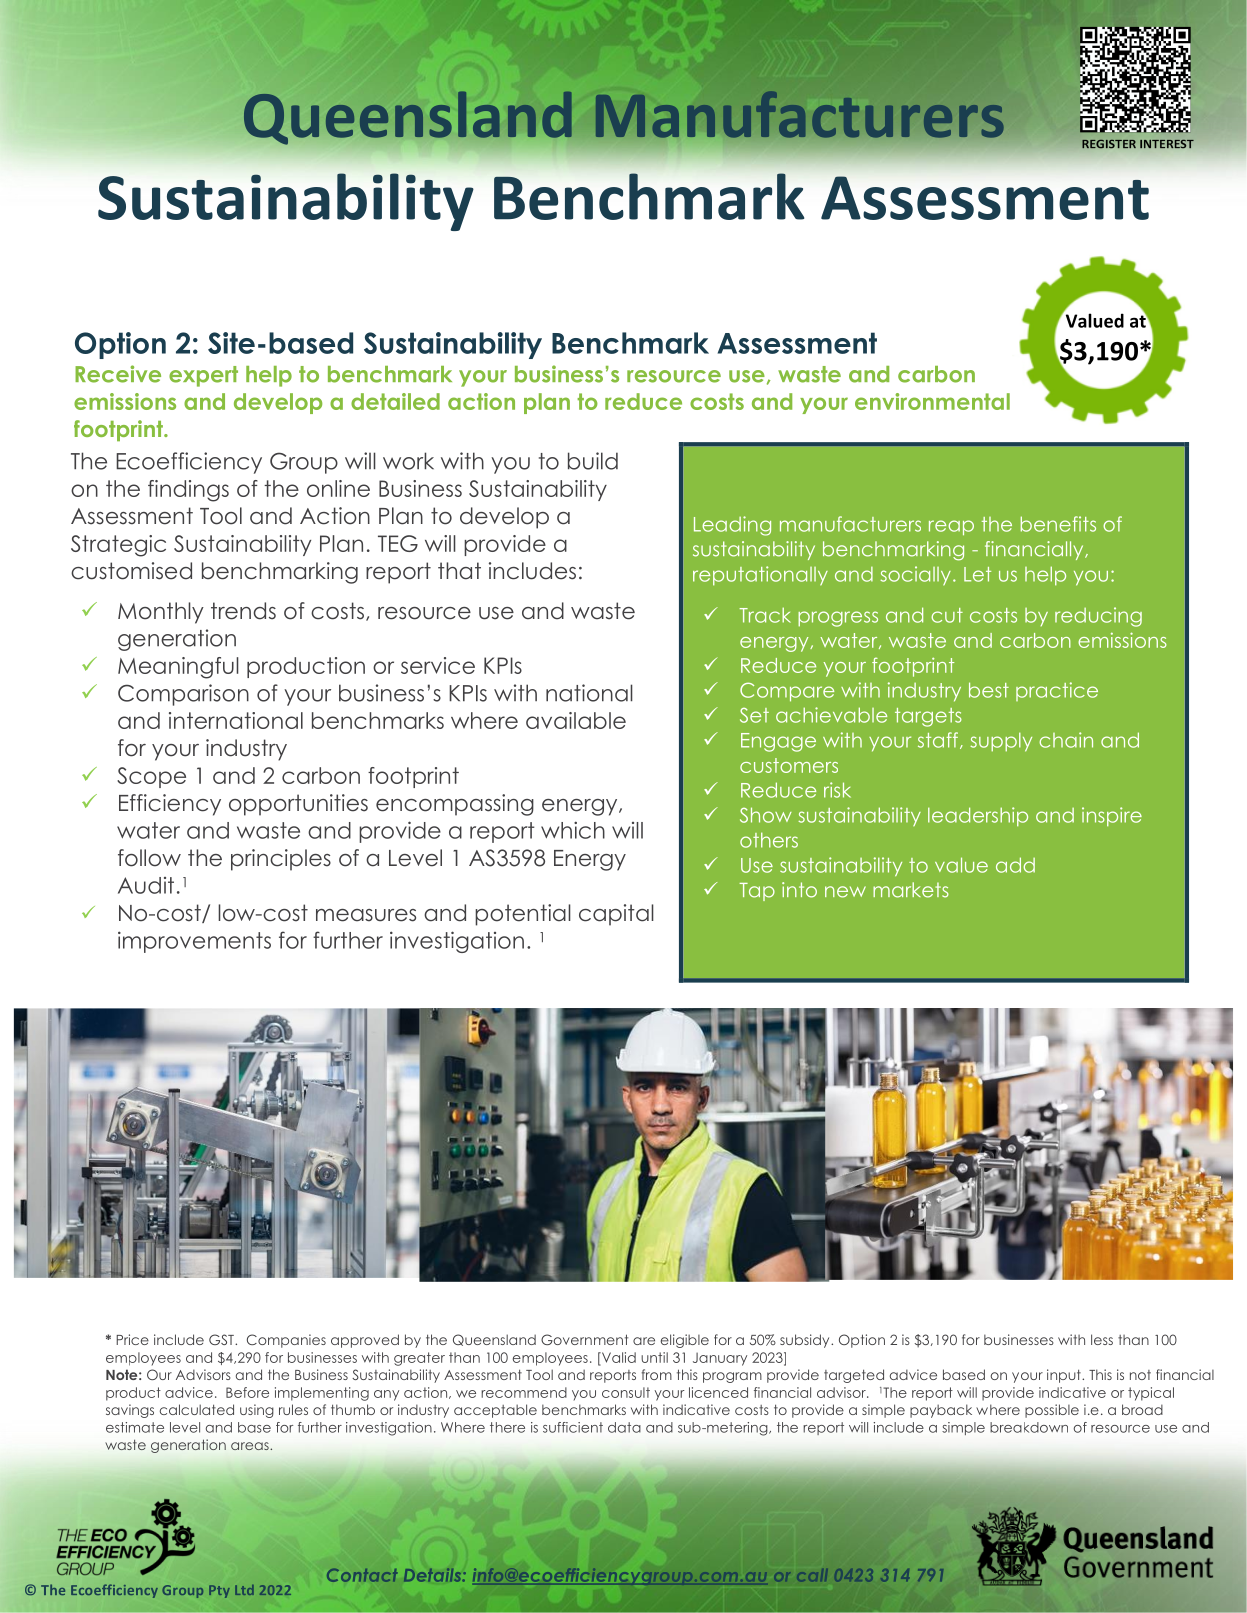  What do you see at coordinates (1029, 1427) in the screenshot?
I see `breakdown` at bounding box center [1029, 1427].
